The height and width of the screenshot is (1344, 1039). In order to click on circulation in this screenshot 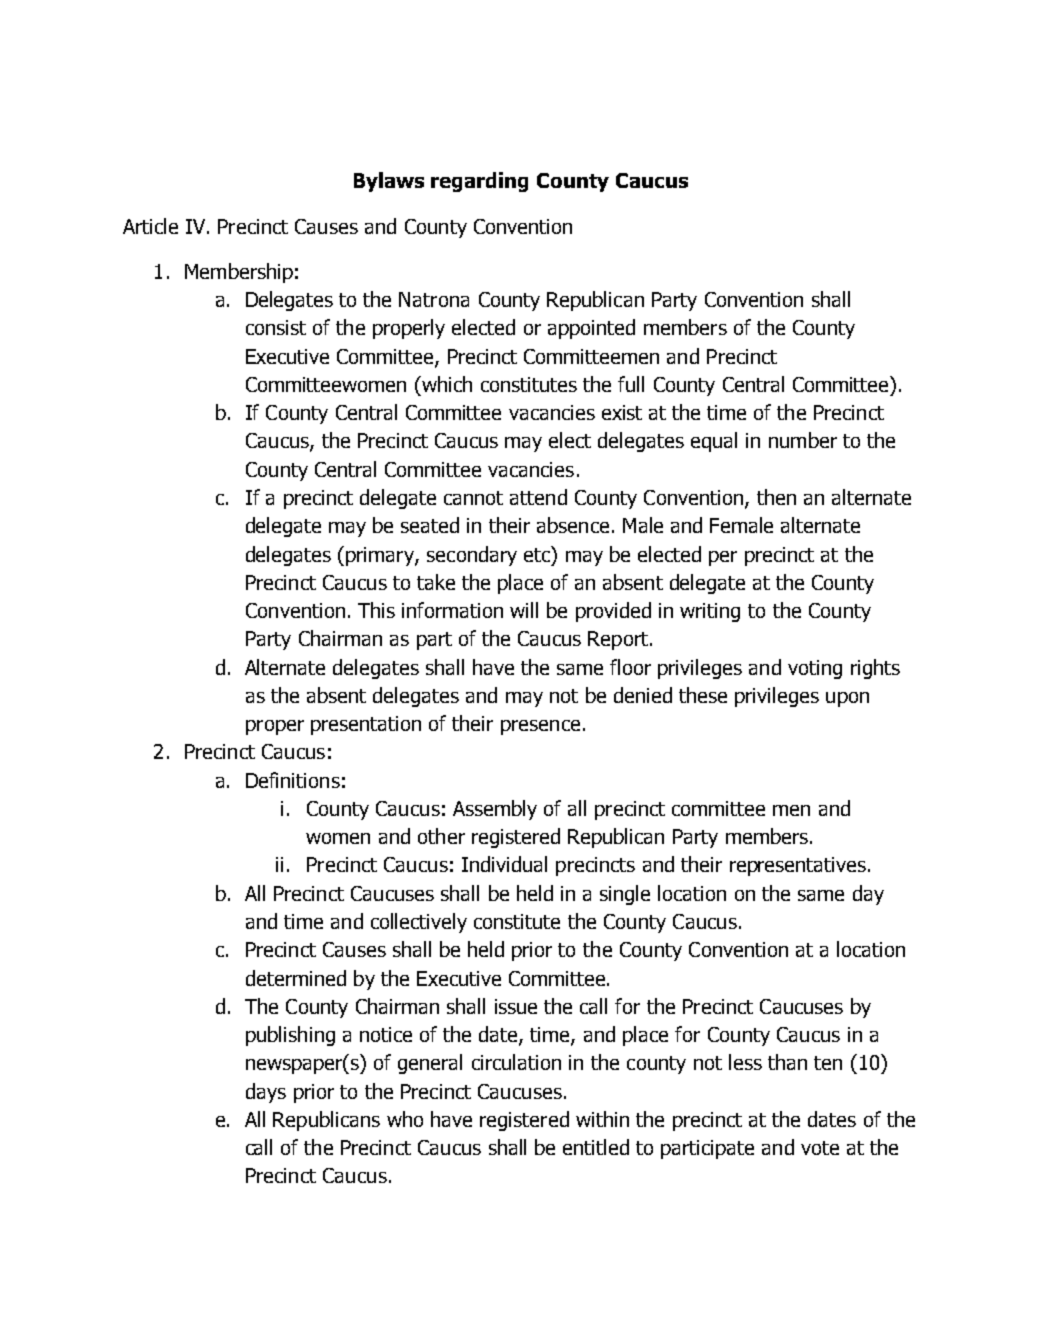, I will do `click(516, 1062)`.
